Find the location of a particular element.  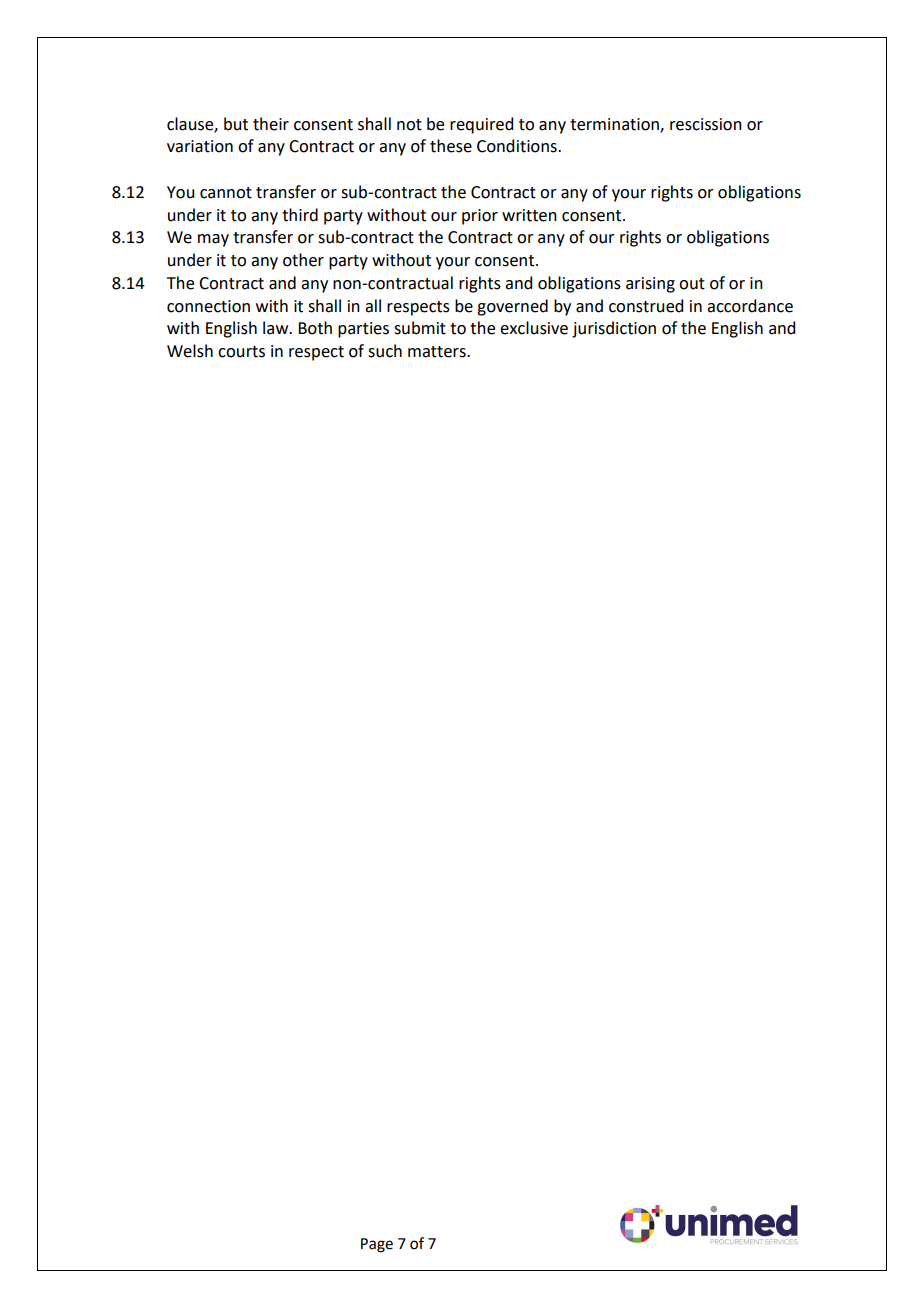

Page is located at coordinates (377, 1245).
